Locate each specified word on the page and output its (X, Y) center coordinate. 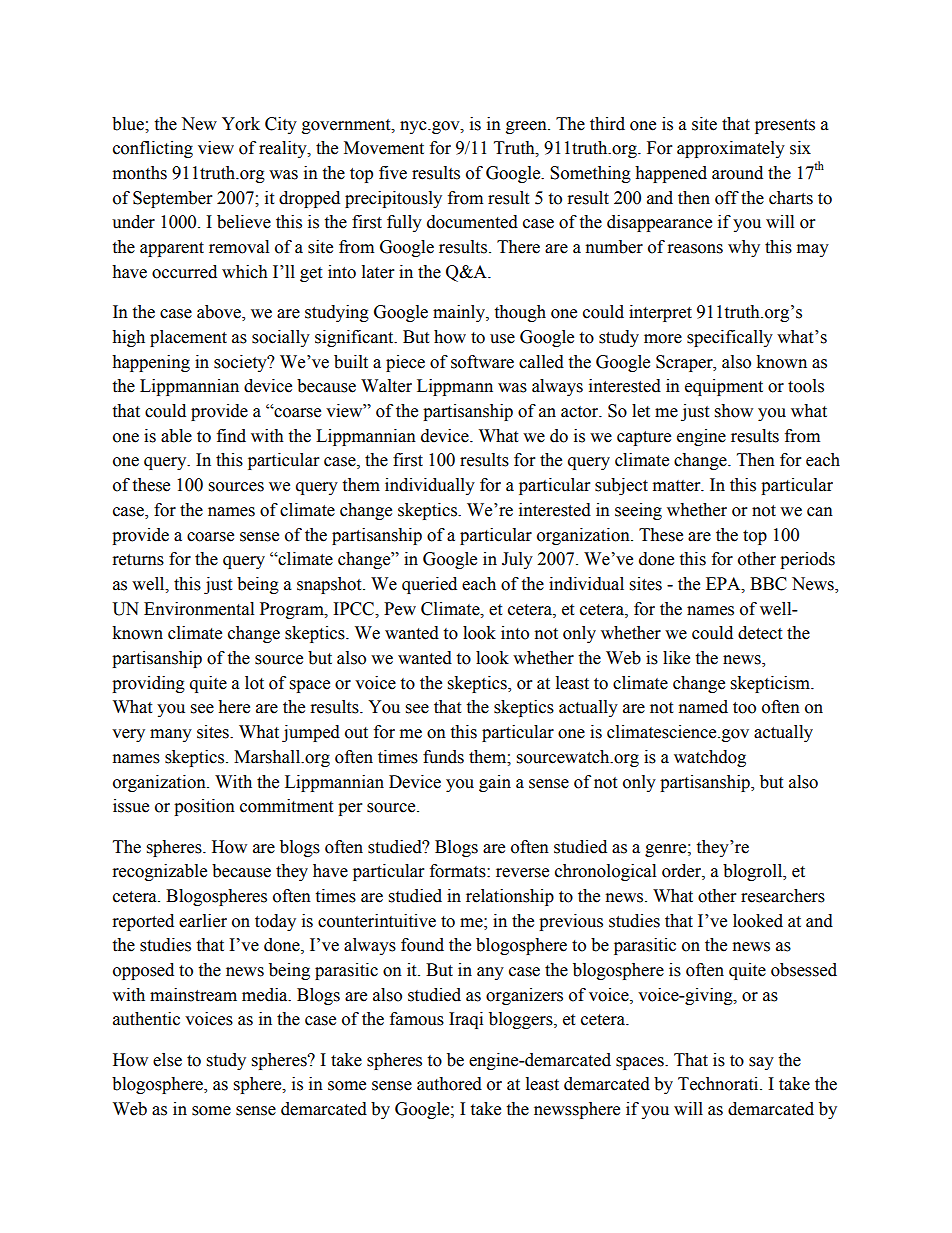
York (241, 124)
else (167, 1060)
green (527, 127)
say (761, 1063)
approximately (731, 149)
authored (449, 1084)
